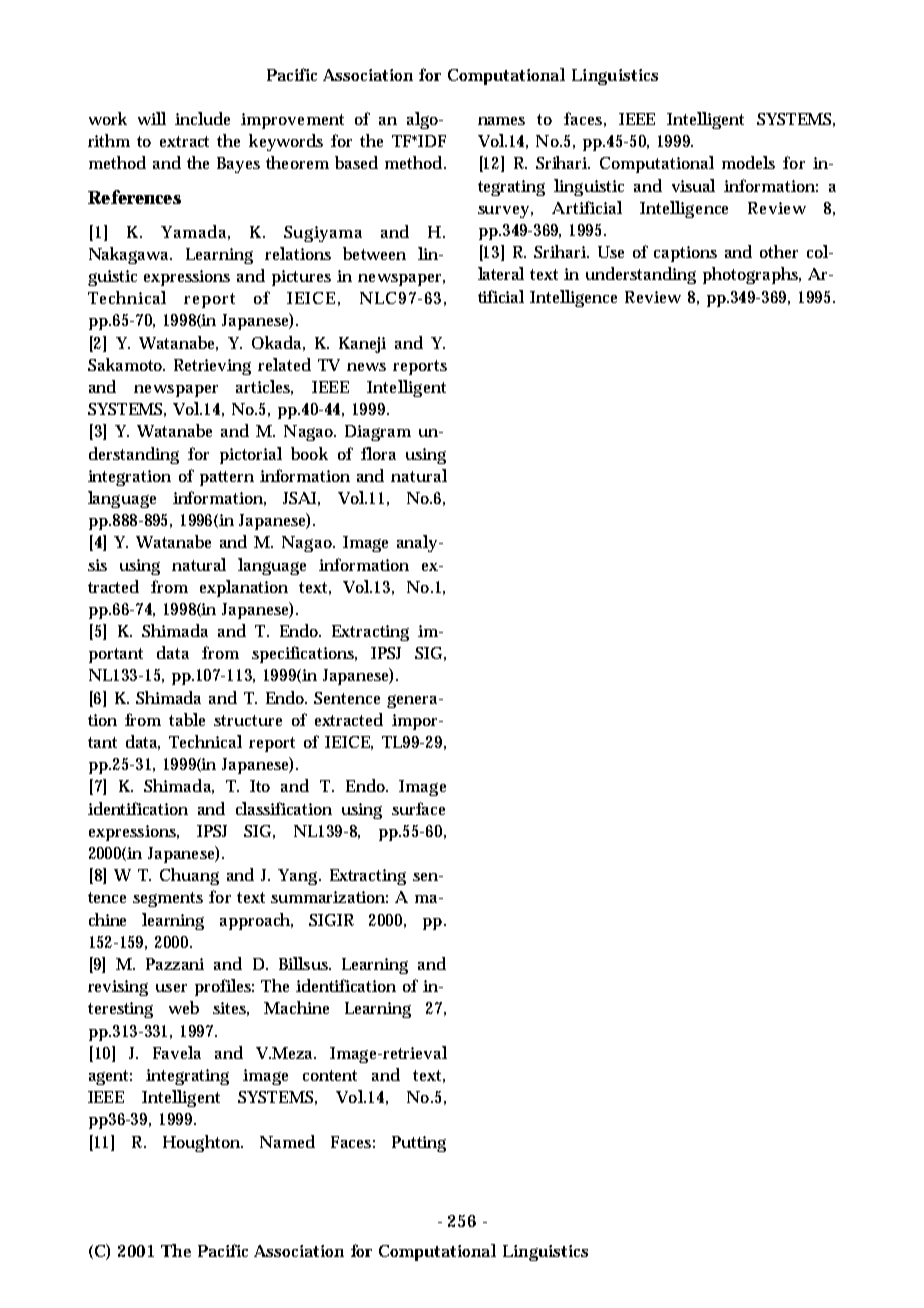  What do you see at coordinates (260, 786) in the screenshot?
I see `Ito` at bounding box center [260, 786].
